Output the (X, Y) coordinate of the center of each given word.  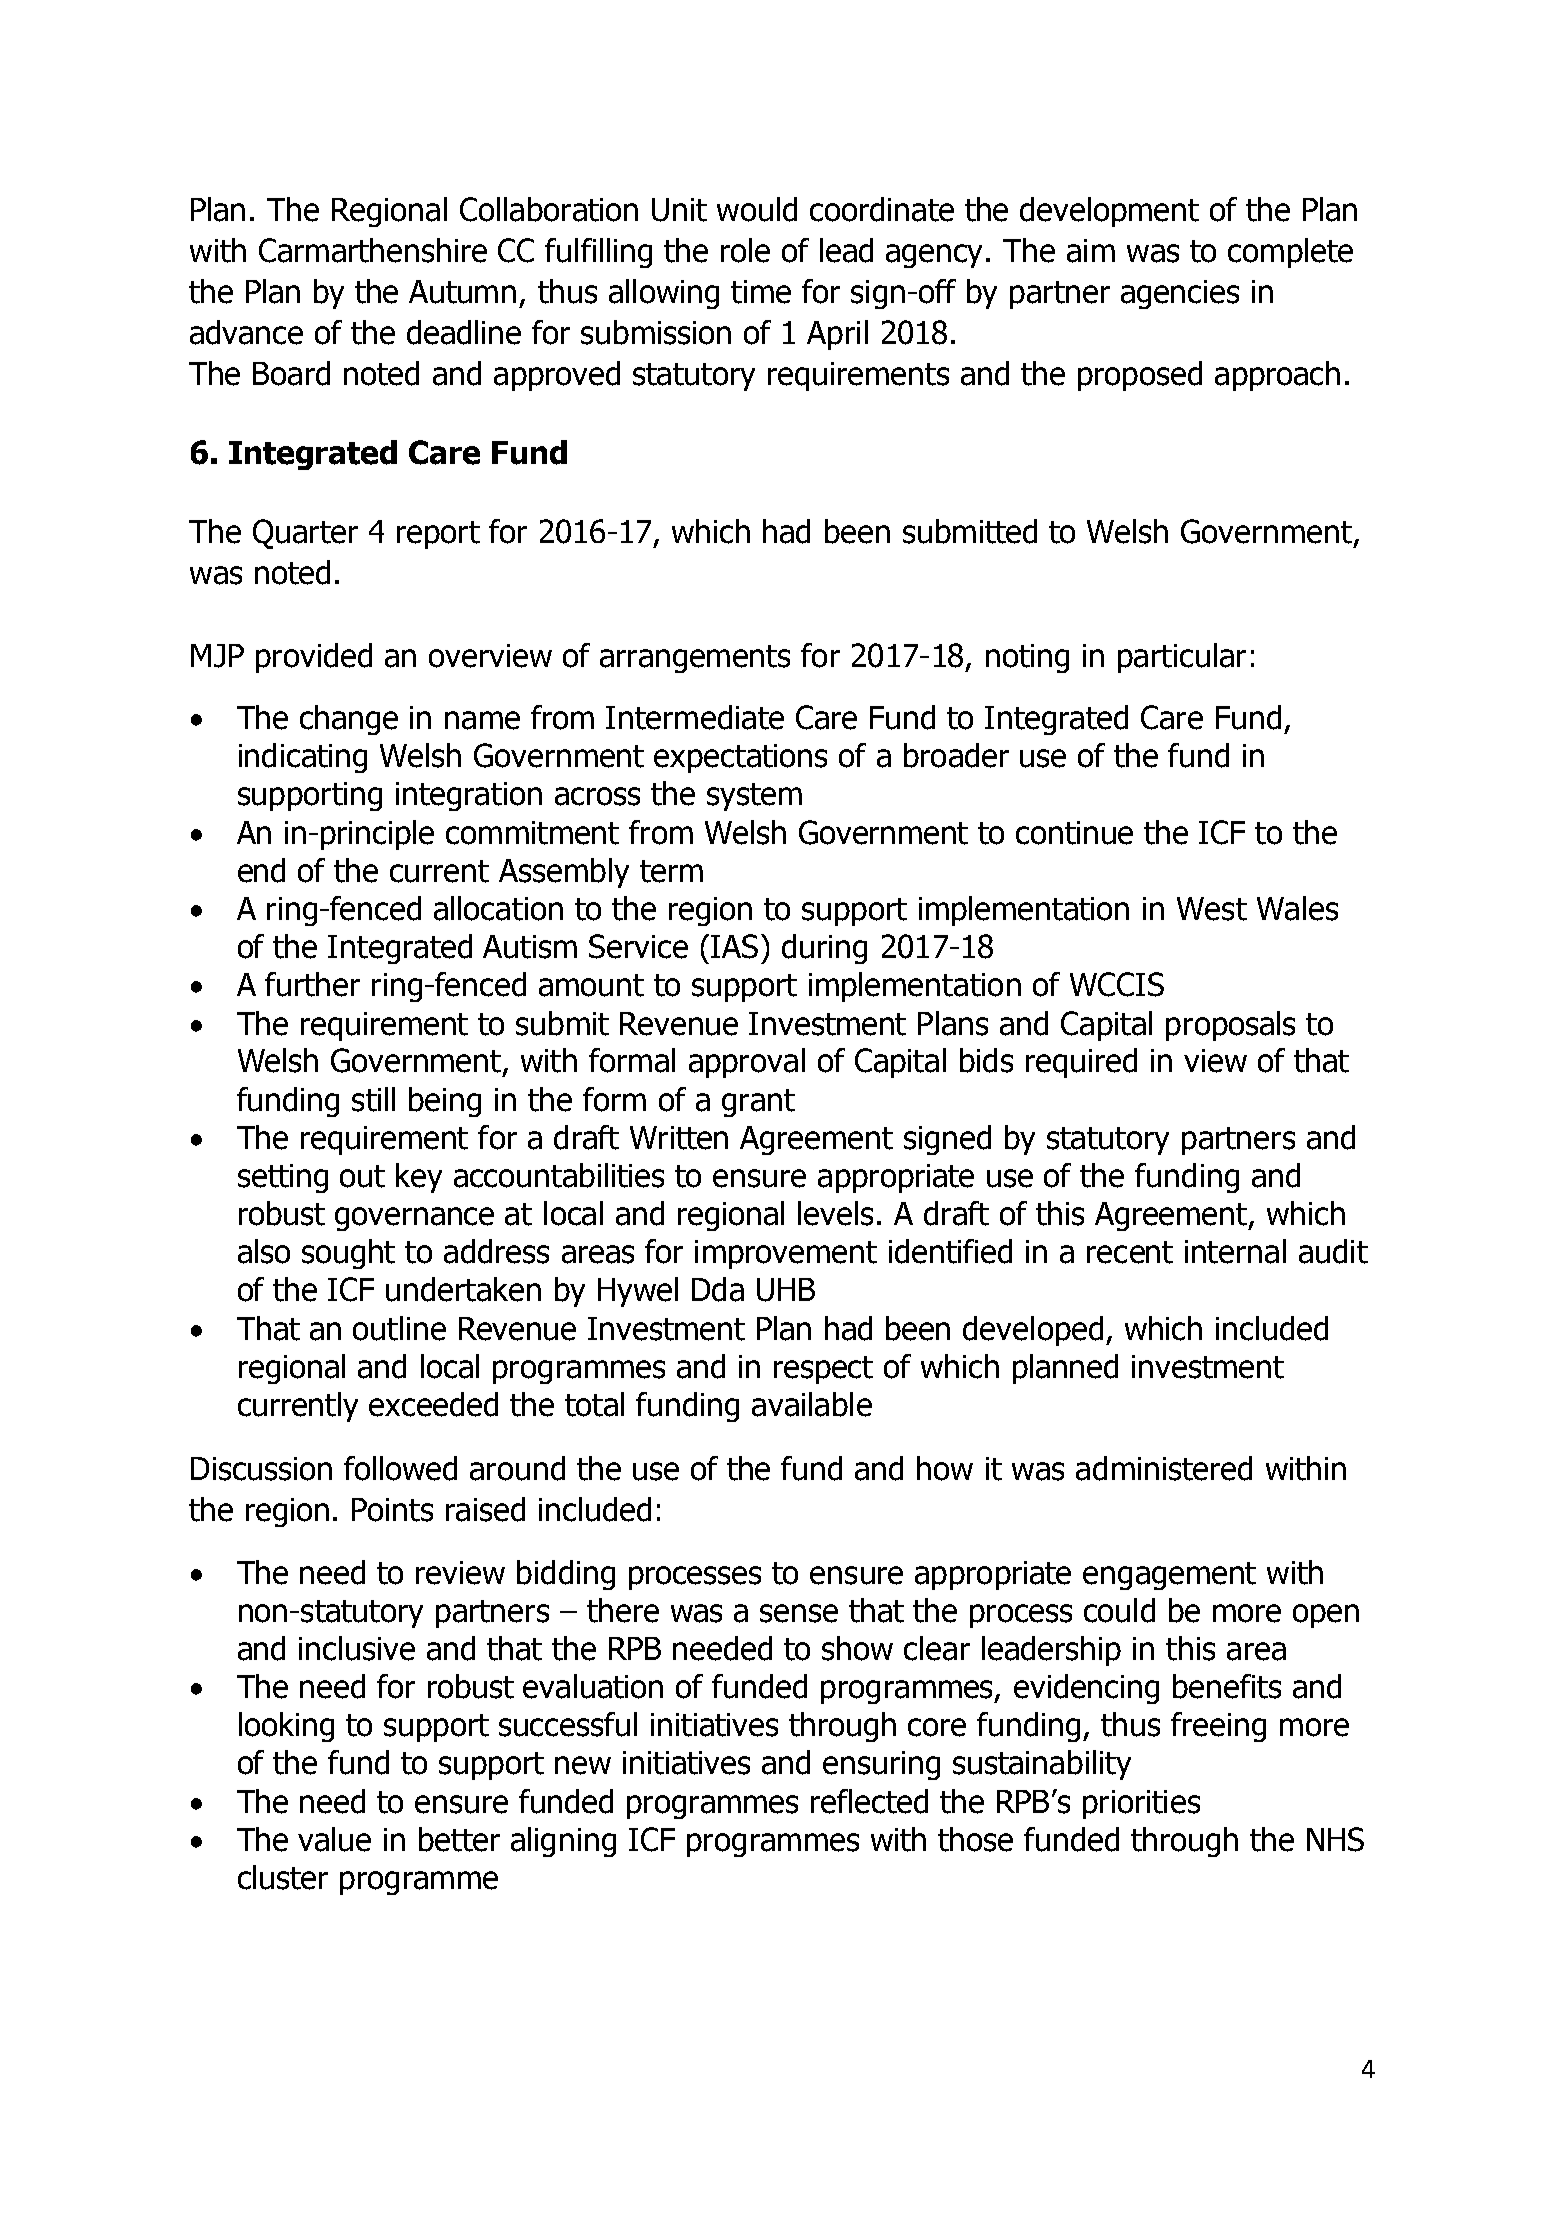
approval (747, 1063)
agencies (1180, 294)
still (373, 1099)
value (334, 1839)
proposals (1230, 1026)
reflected (869, 1801)
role (745, 250)
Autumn (462, 292)
